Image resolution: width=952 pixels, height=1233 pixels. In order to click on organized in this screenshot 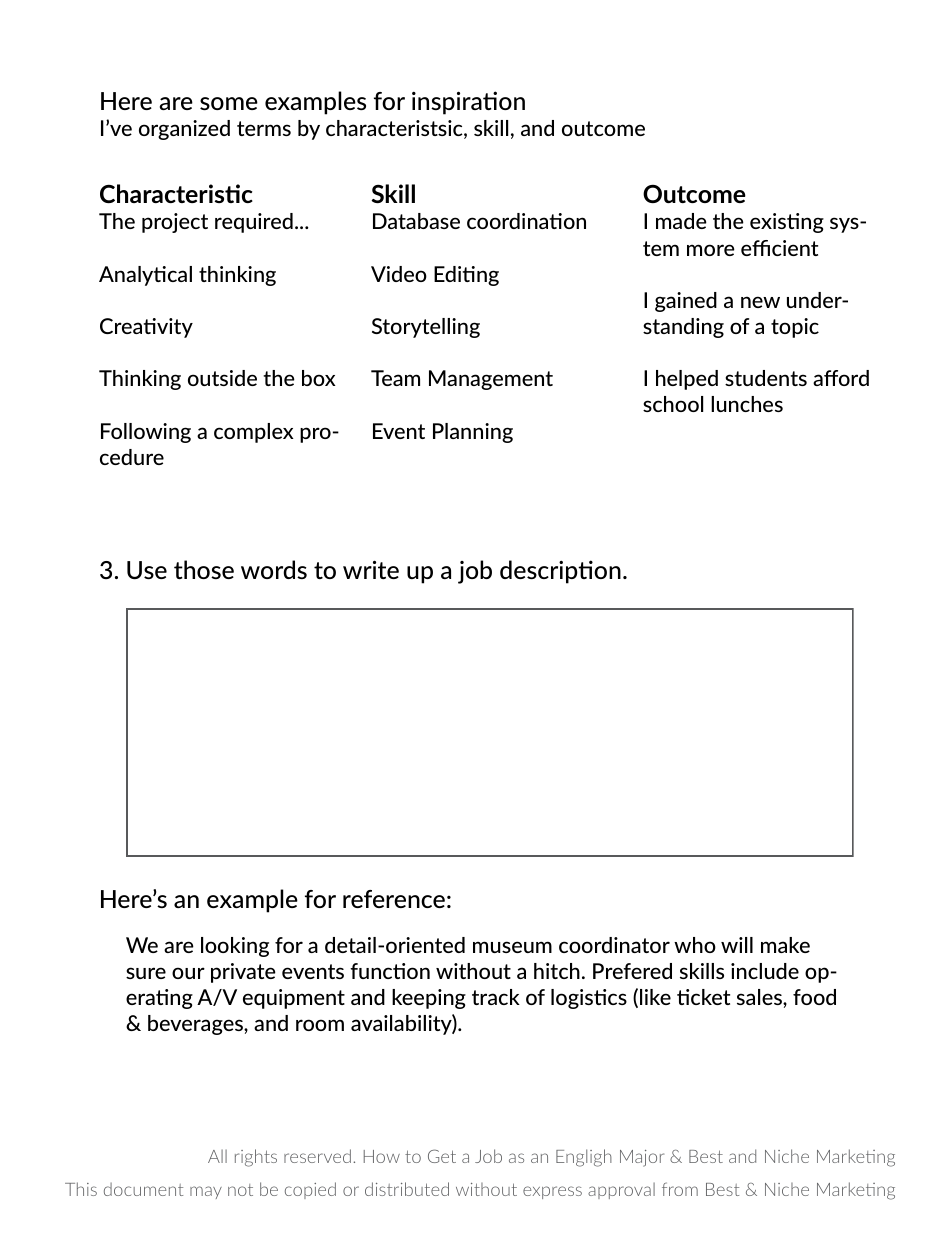, I will do `click(184, 130)`.
